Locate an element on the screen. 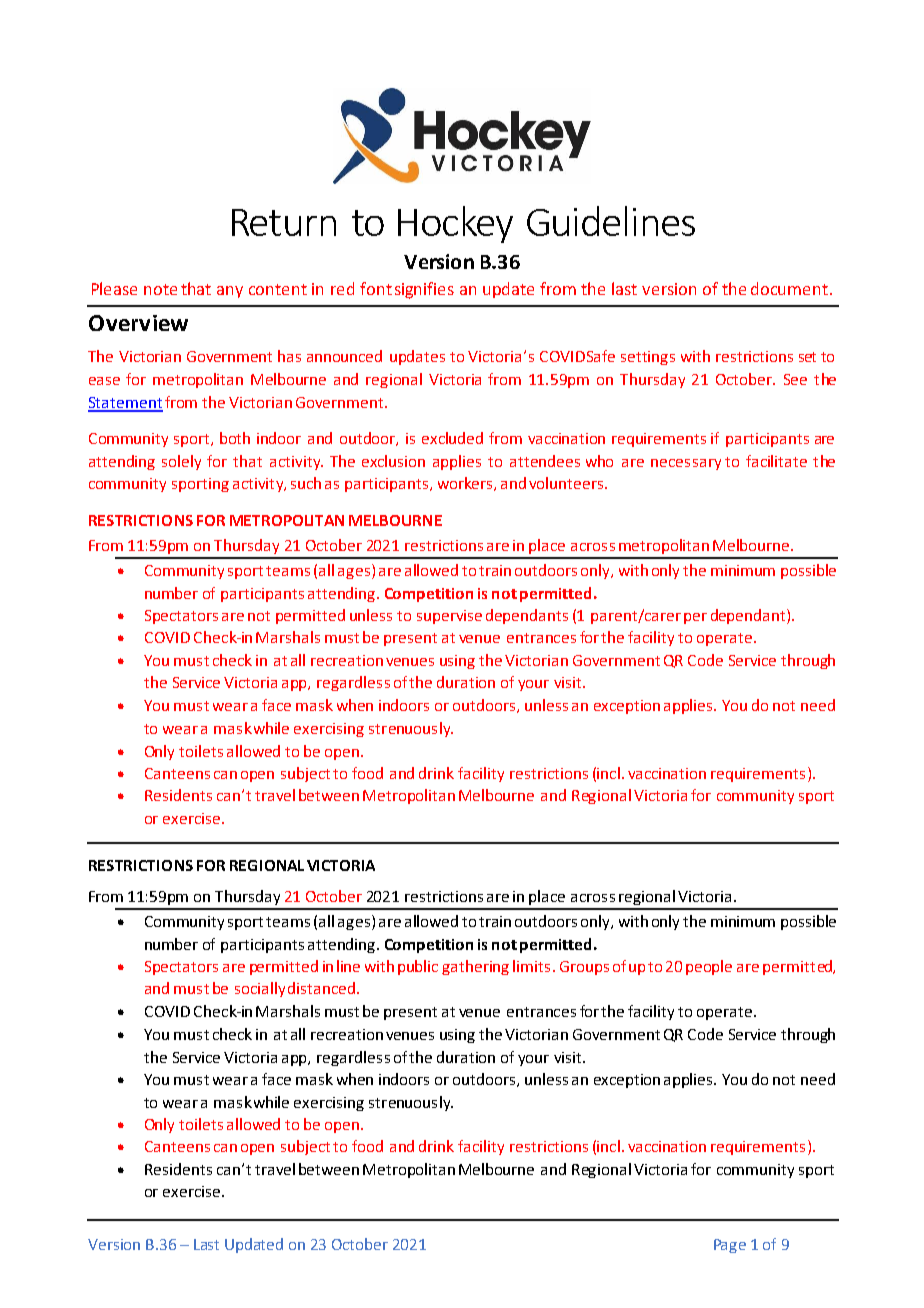 Image resolution: width=924 pixels, height=1308 pixels. signifies is located at coordinates (424, 290).
